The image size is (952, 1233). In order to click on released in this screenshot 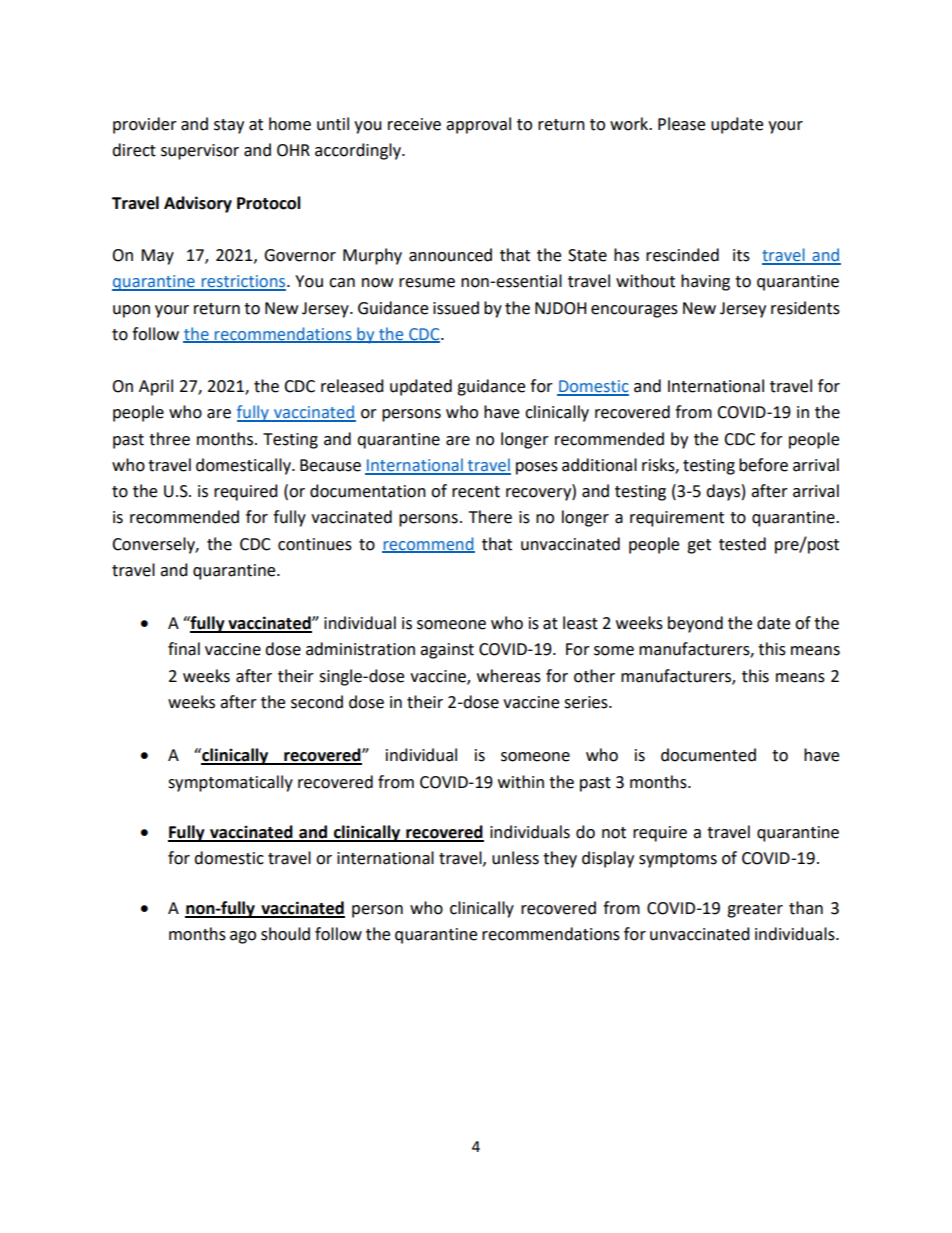, I will do `click(352, 386)`.
